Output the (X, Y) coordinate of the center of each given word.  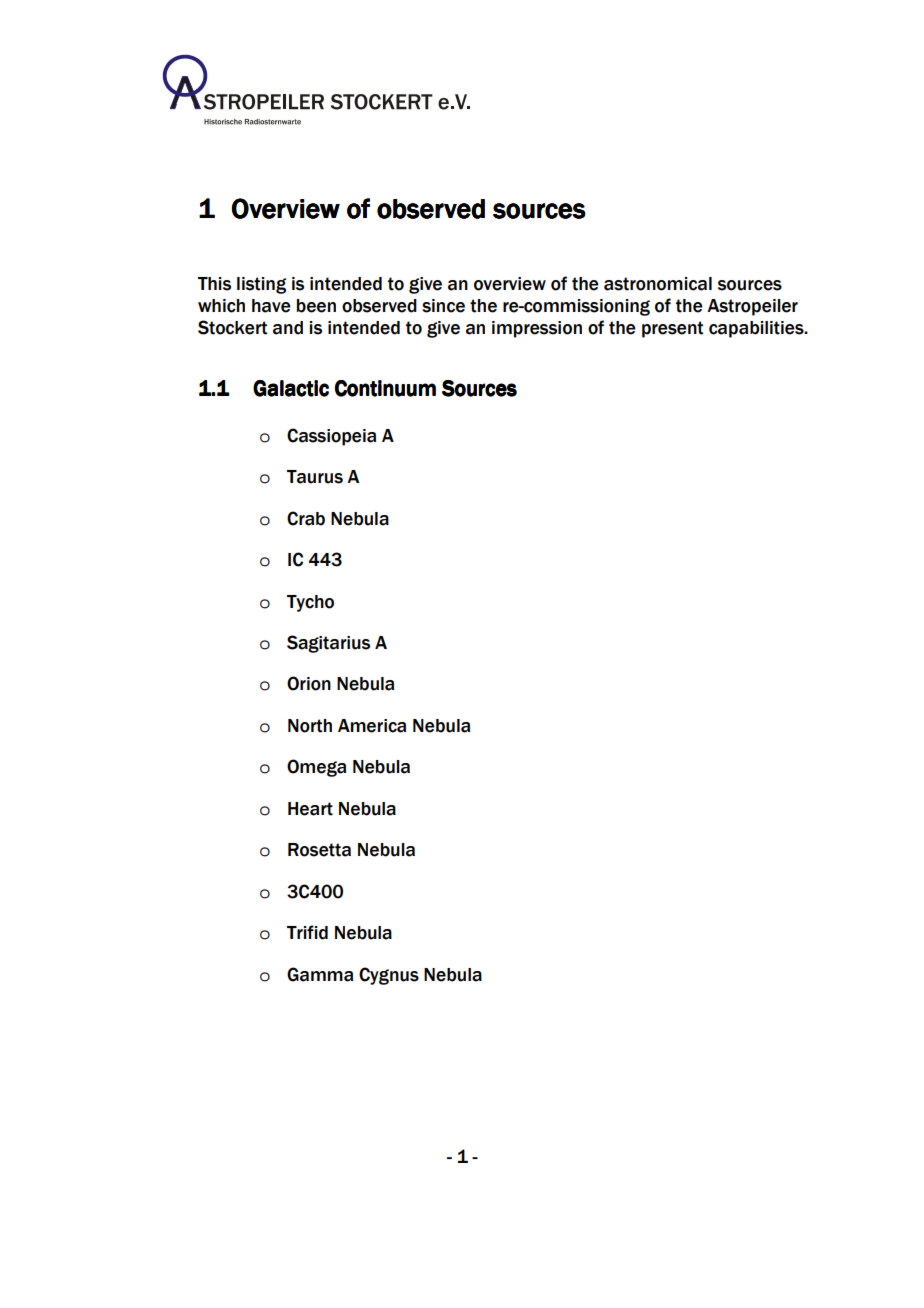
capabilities (757, 329)
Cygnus (389, 976)
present (672, 329)
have (271, 306)
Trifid (307, 932)
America (372, 726)
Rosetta (319, 850)
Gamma (320, 974)
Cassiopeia (331, 437)
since (443, 306)
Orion (309, 683)
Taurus (315, 477)
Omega (316, 768)
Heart (310, 809)
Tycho (310, 603)
